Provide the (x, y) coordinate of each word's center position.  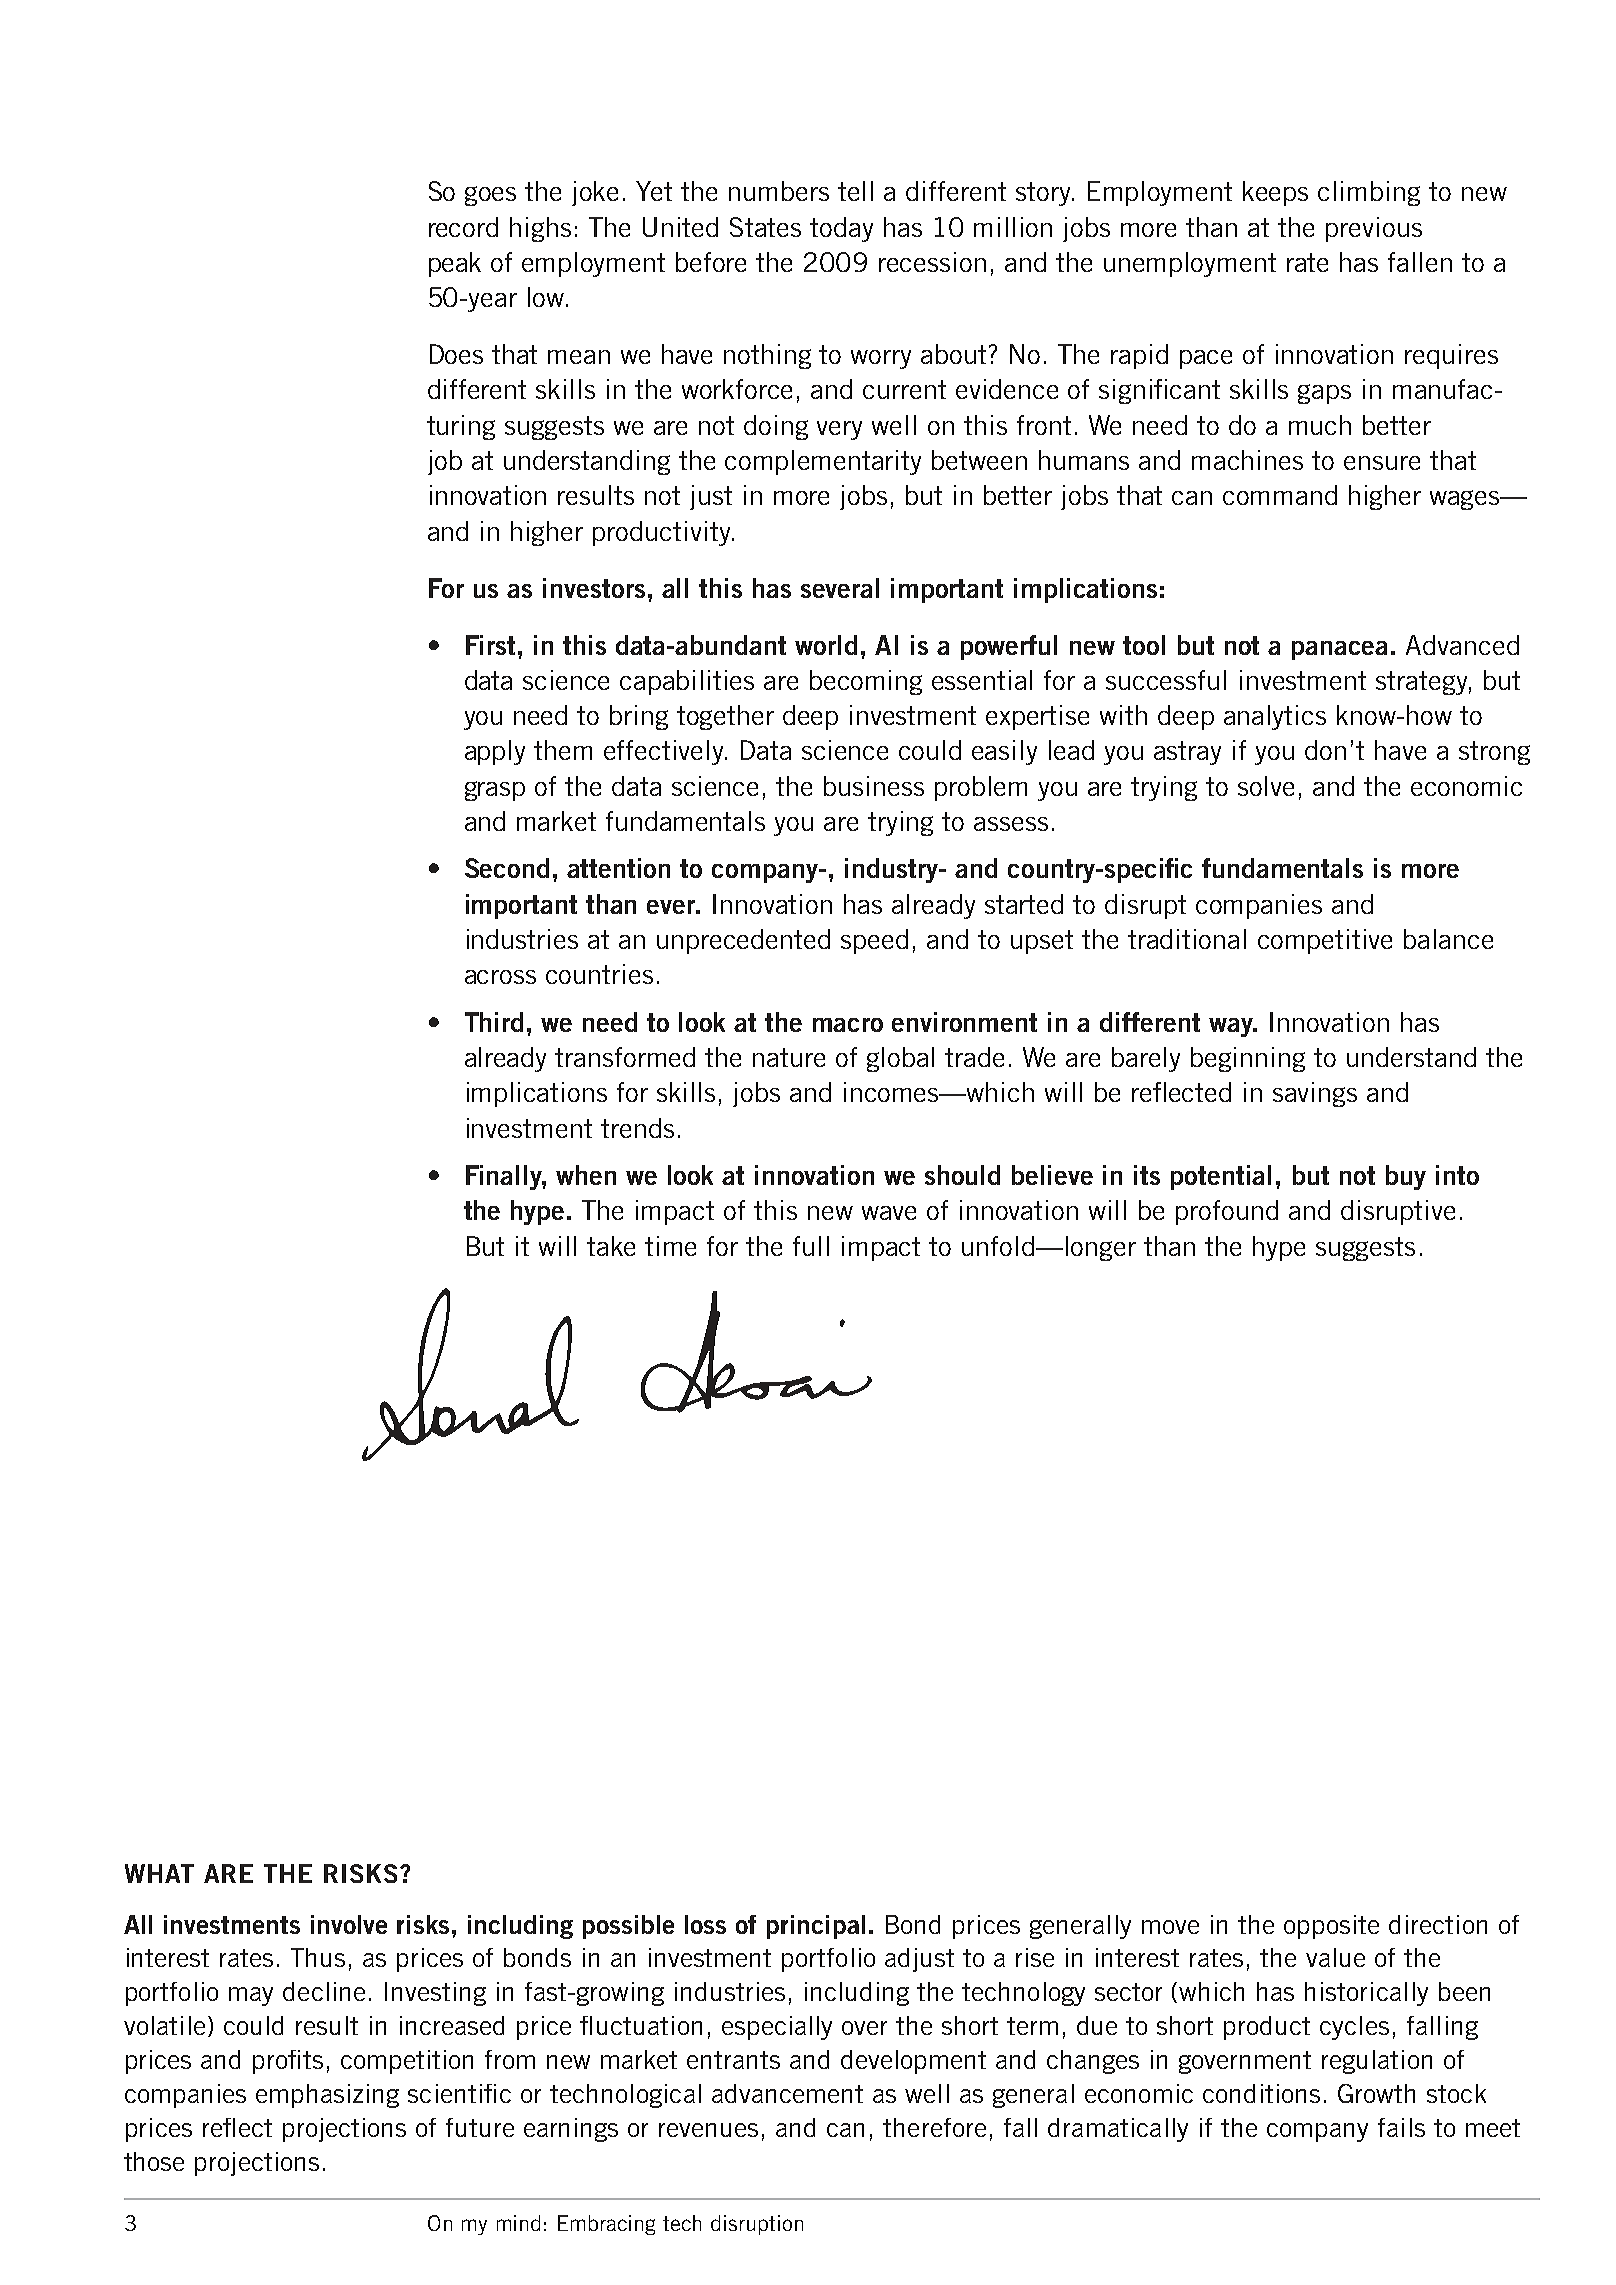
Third (494, 1022)
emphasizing (327, 2096)
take (611, 1246)
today (841, 229)
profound (1227, 1212)
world (826, 645)
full (811, 1246)
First (490, 645)
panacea (1339, 650)
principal (816, 1927)
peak (455, 264)
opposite (1331, 1927)
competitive (1325, 941)
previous (1374, 229)
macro (848, 1025)
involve (349, 1924)
